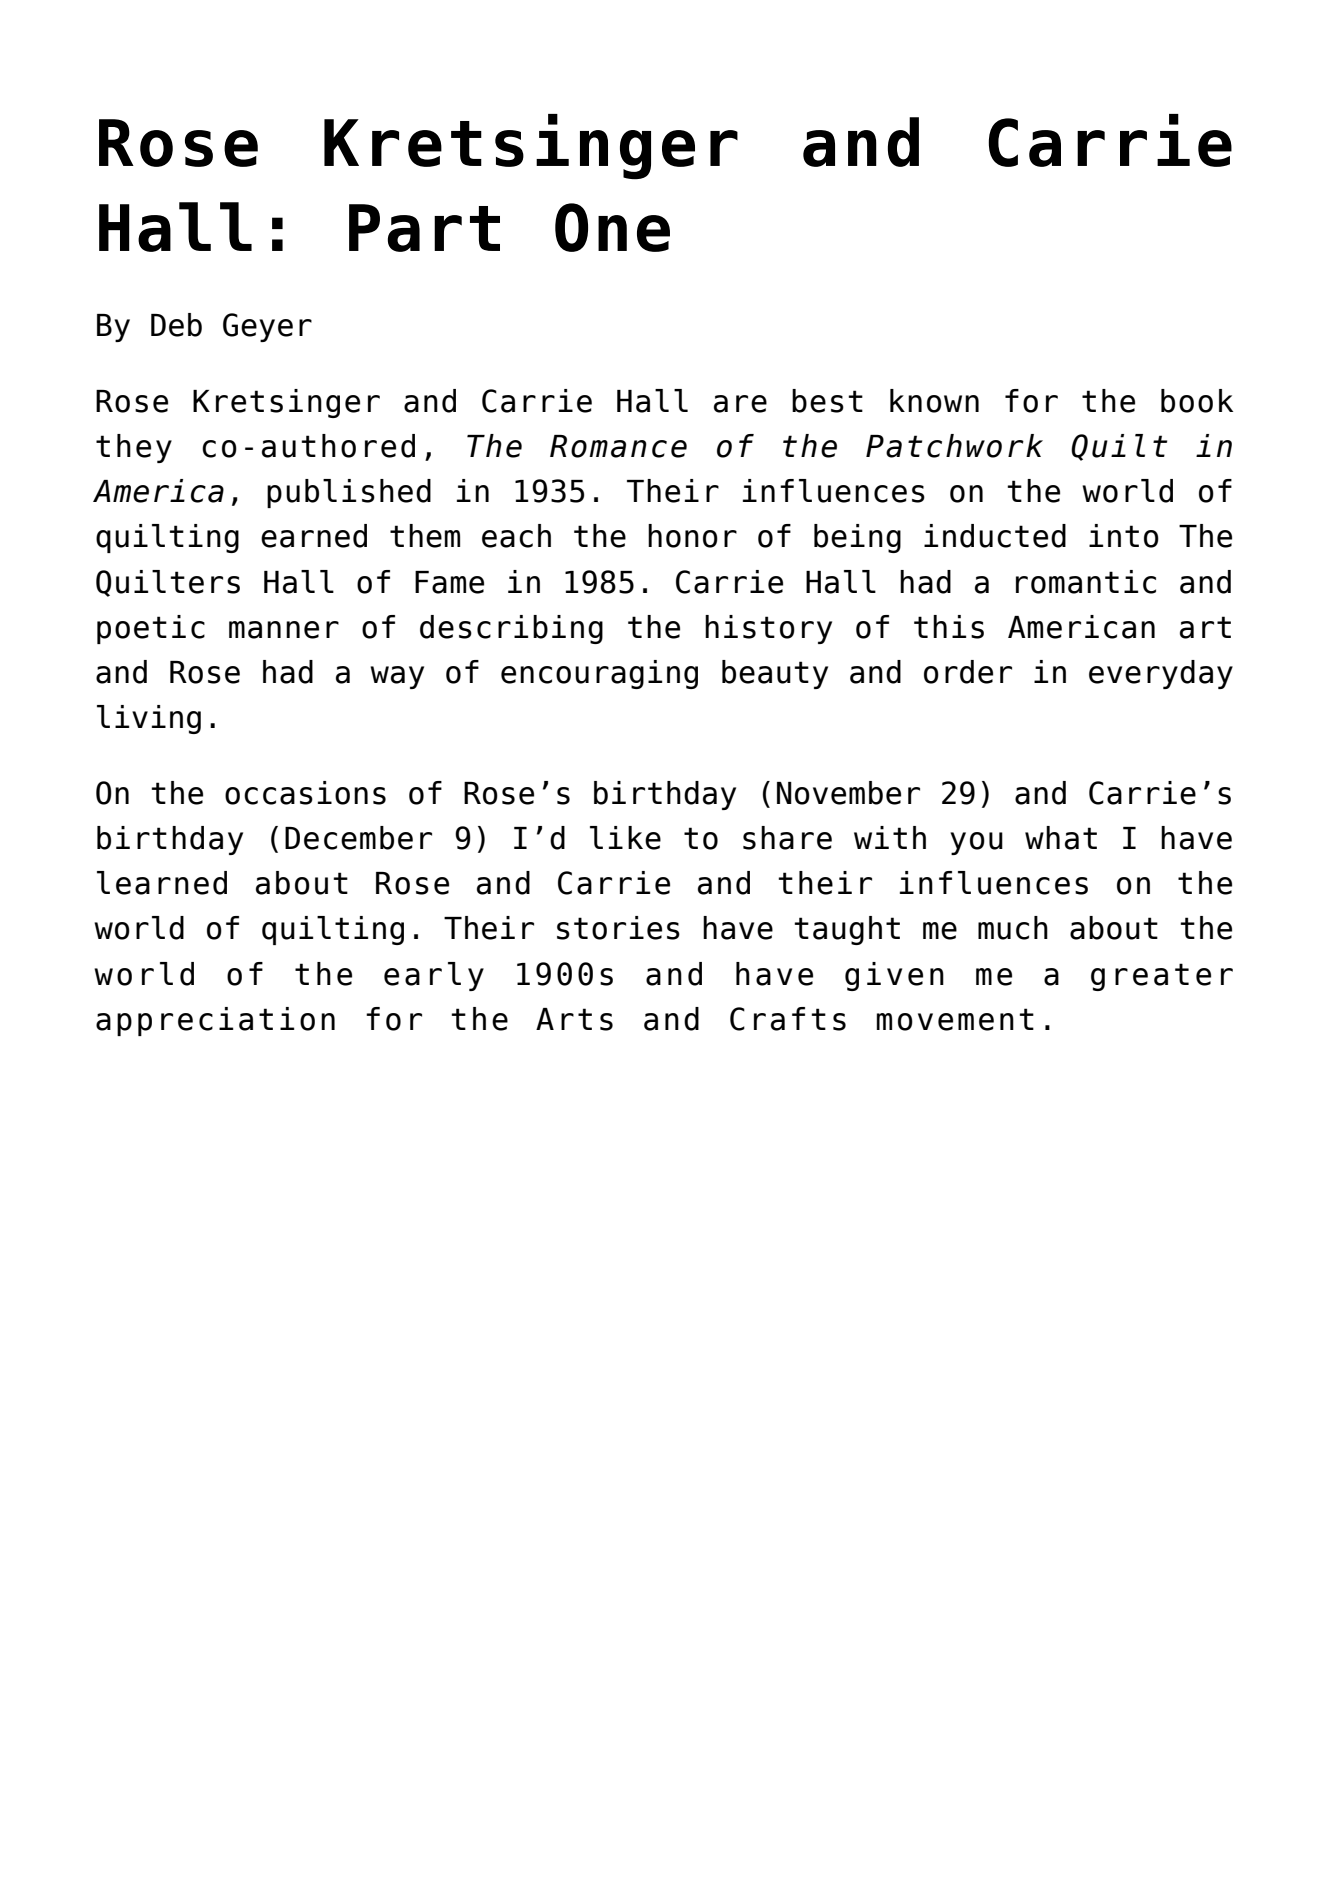 The width and height of the page is (1329, 1880). I want to click on honor, so click(692, 536).
